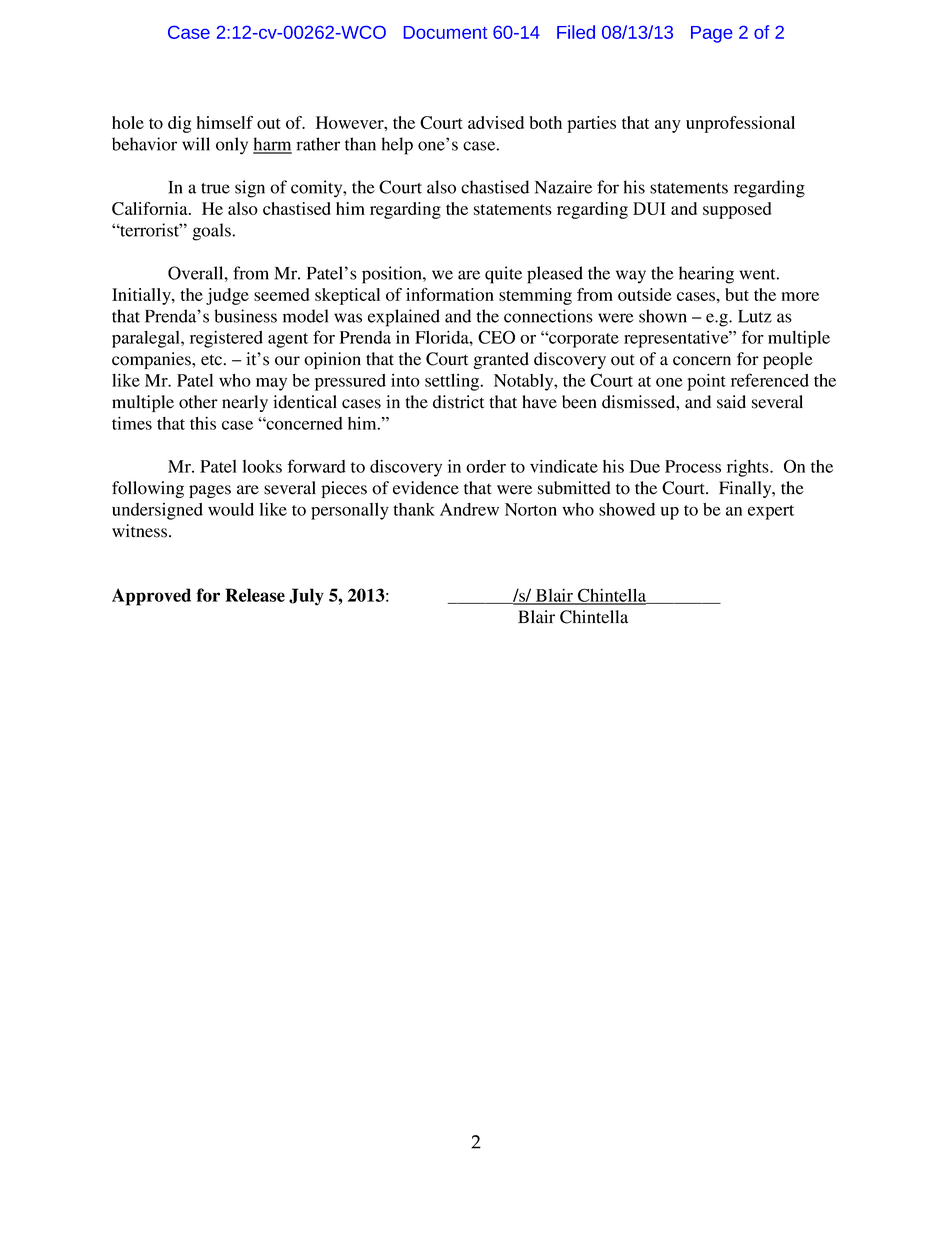 The width and height of the image is (952, 1233). What do you see at coordinates (225, 122) in the image?
I see `himself` at bounding box center [225, 122].
